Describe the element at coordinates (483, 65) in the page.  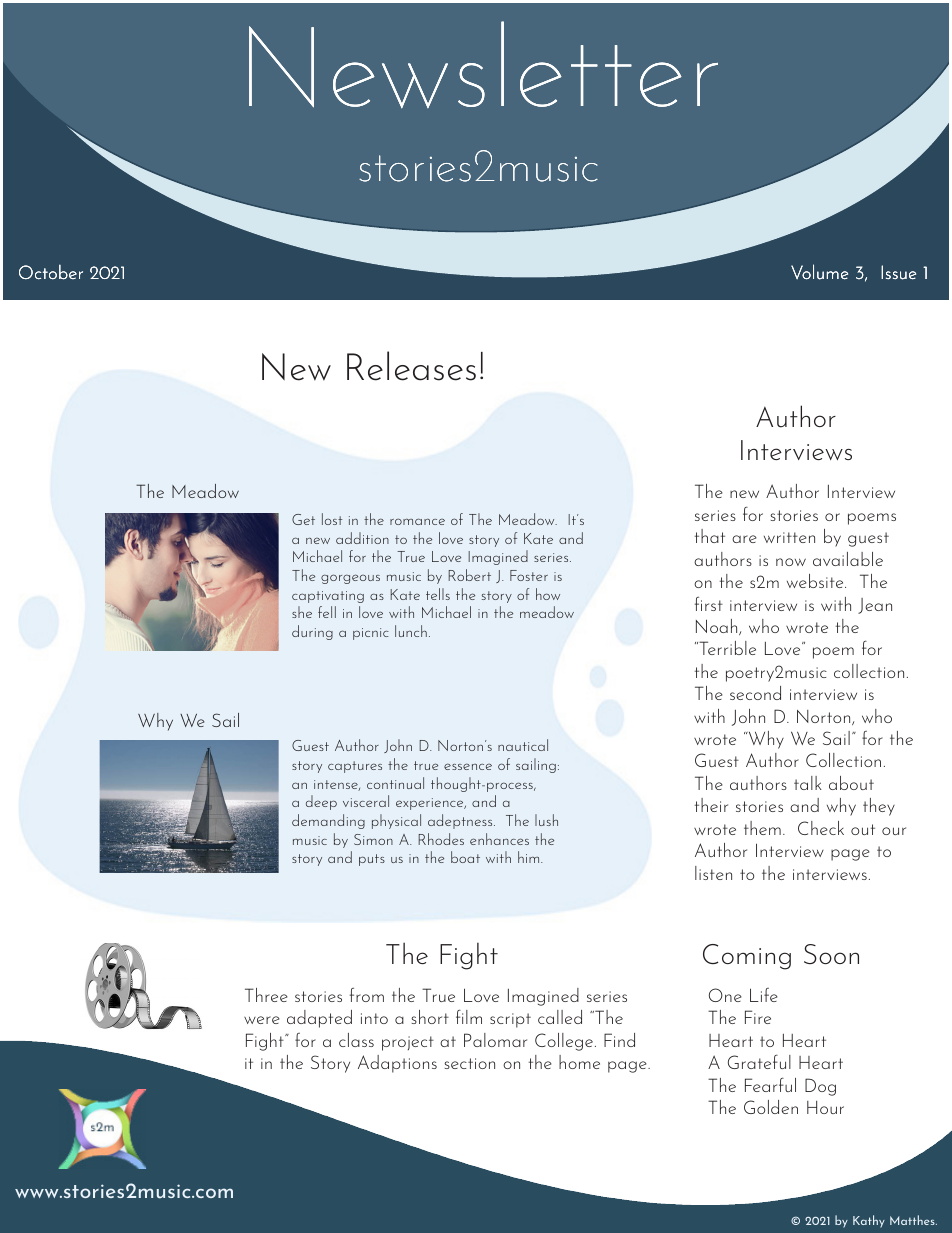
I see `Newsletter` at that location.
